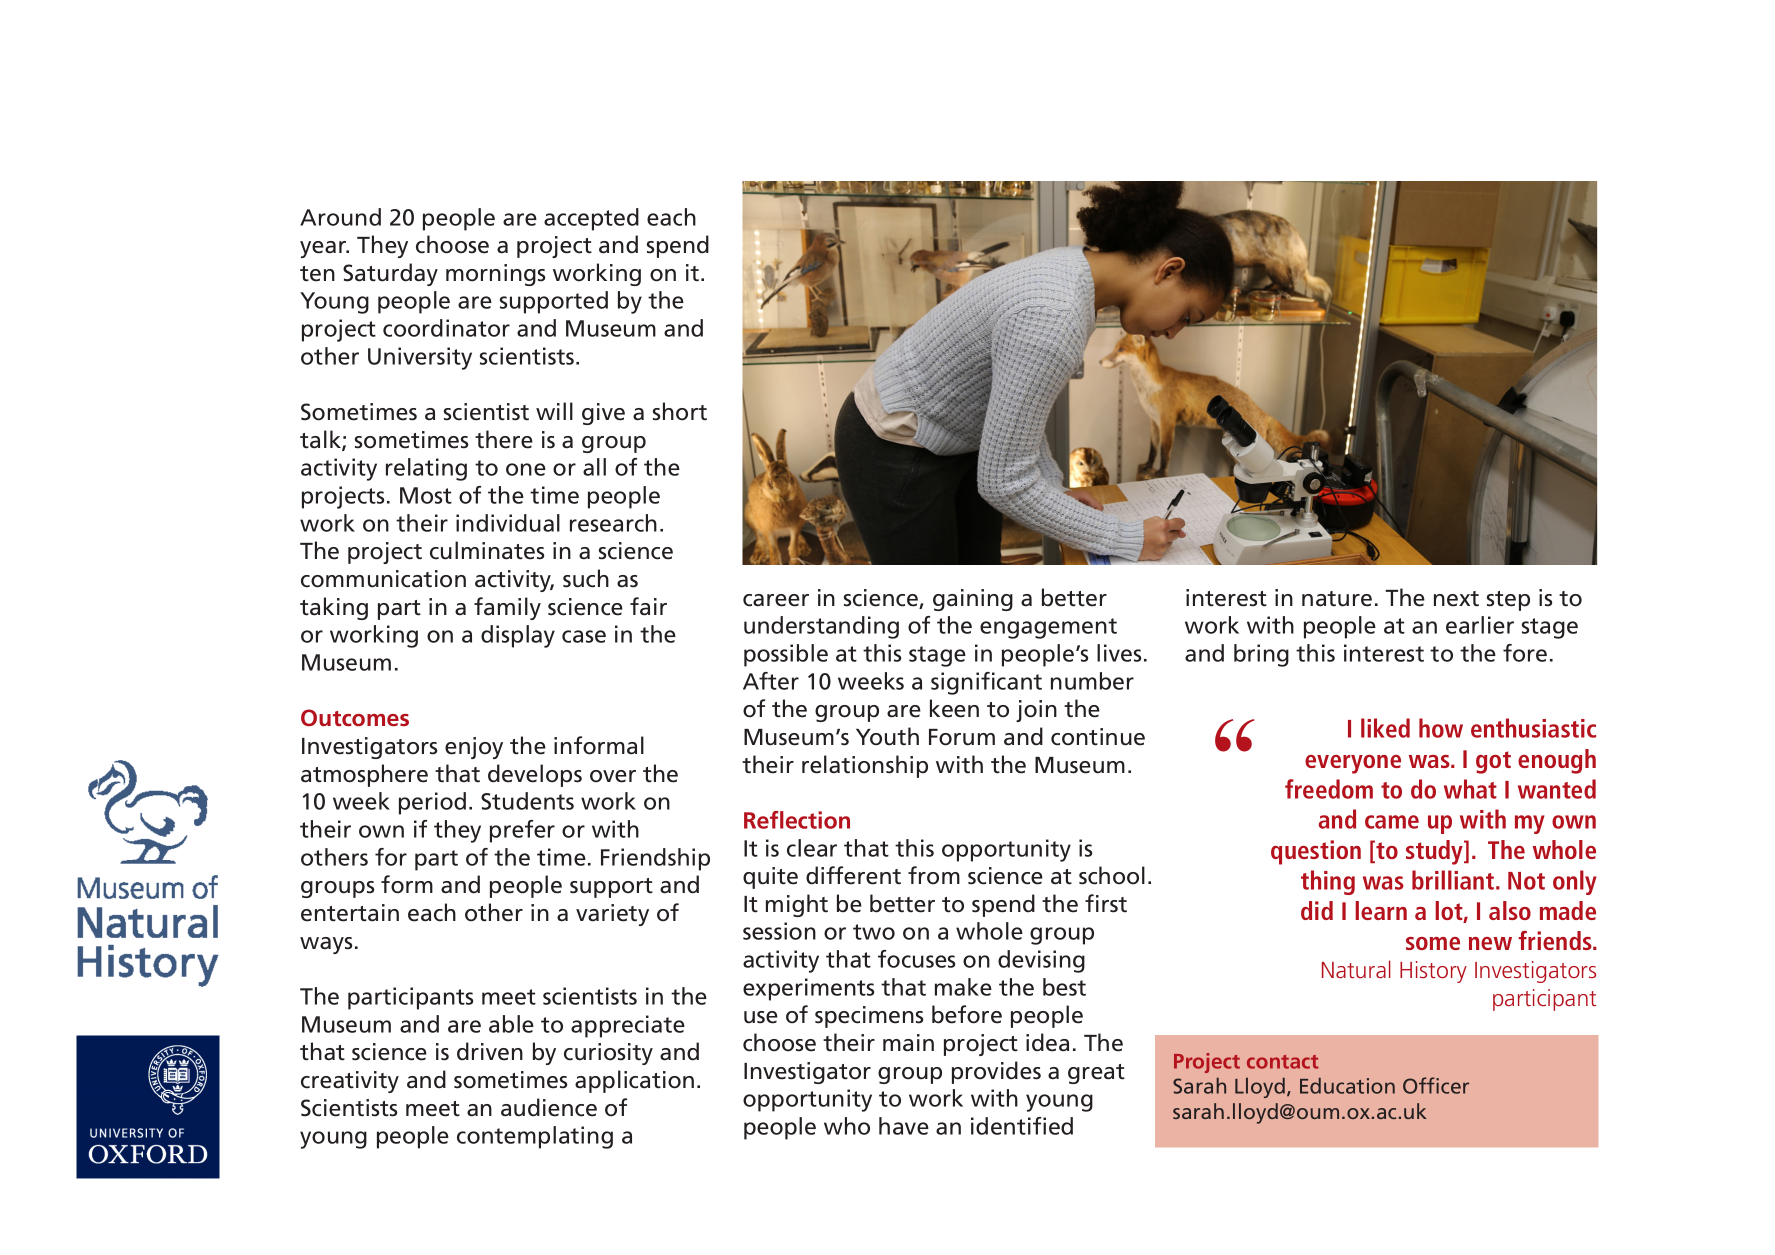 This screenshot has height=1255, width=1775. Describe the element at coordinates (518, 636) in the screenshot. I see `display` at that location.
